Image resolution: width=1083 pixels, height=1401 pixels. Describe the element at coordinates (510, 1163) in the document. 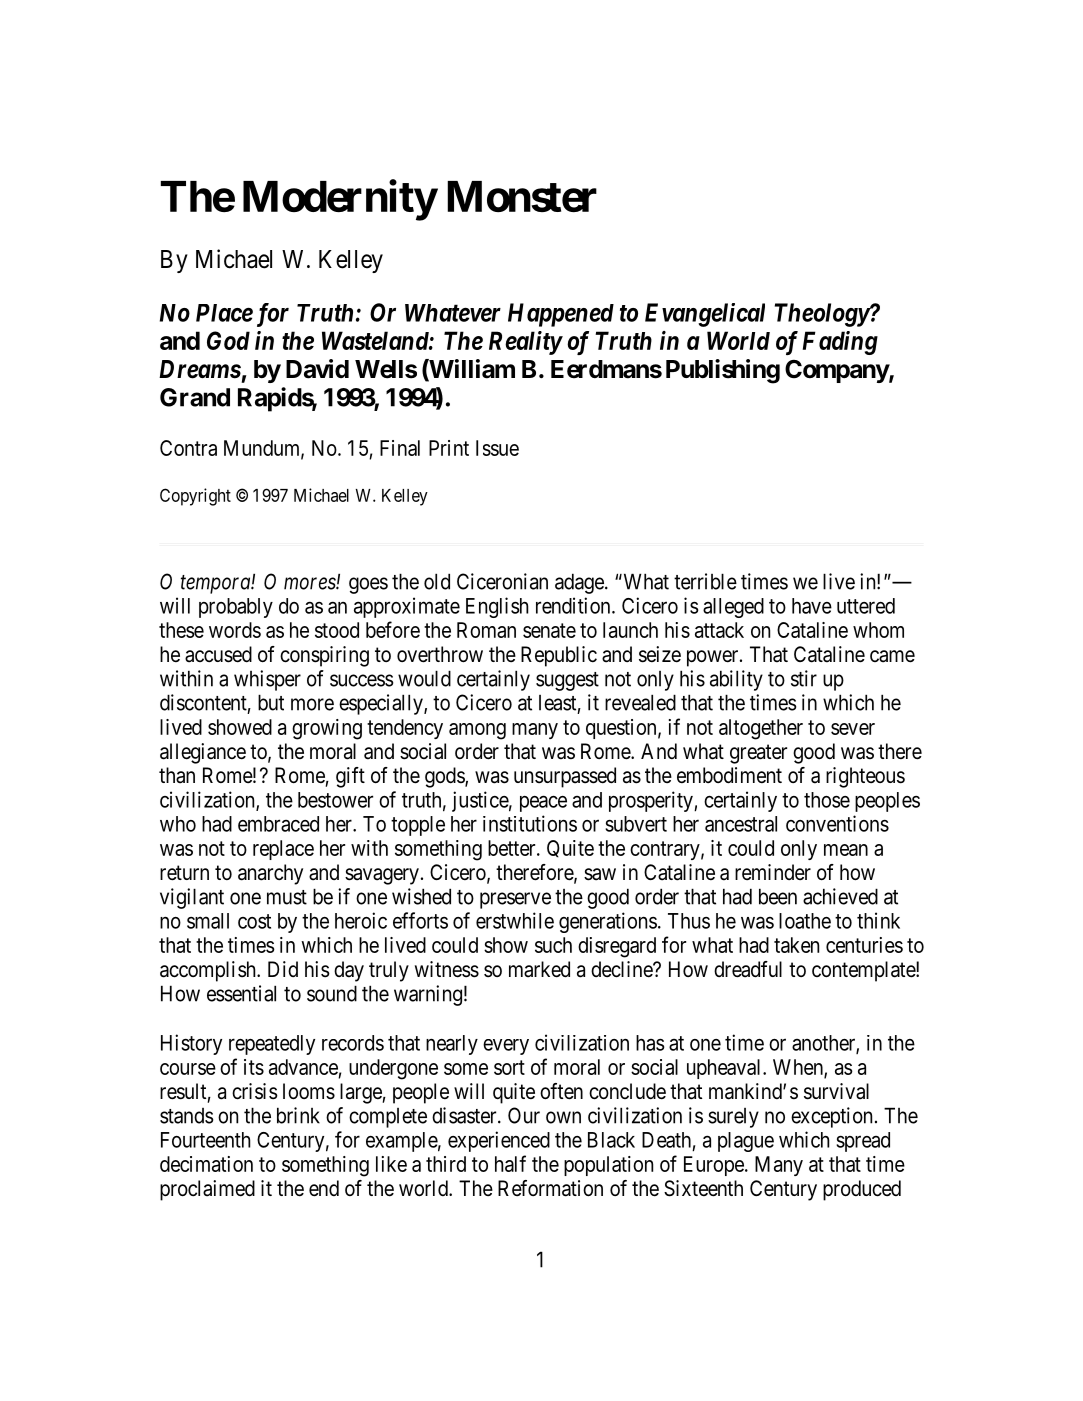

I see `half` at that location.
